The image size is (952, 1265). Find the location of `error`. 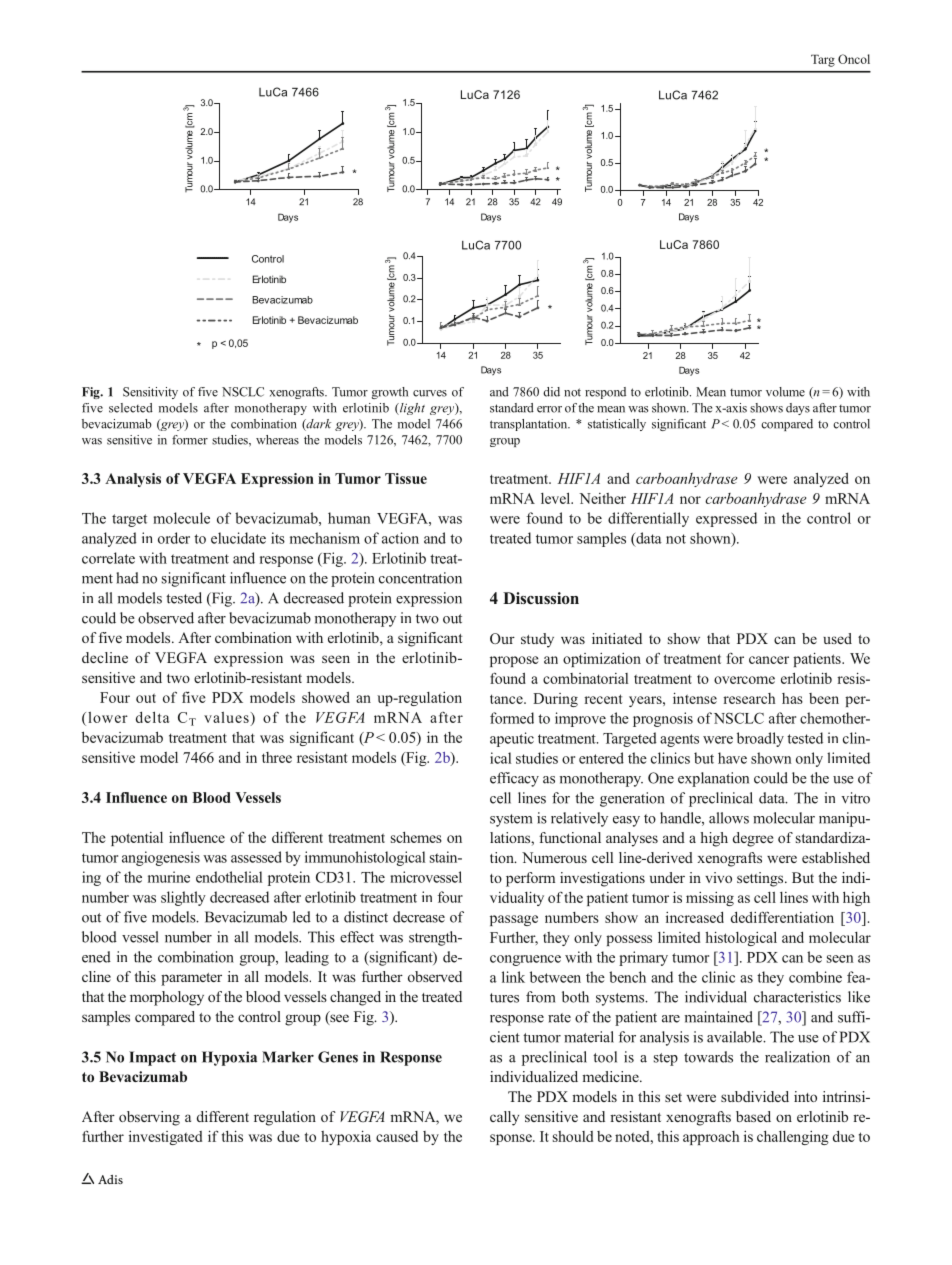

error is located at coordinates (549, 409).
